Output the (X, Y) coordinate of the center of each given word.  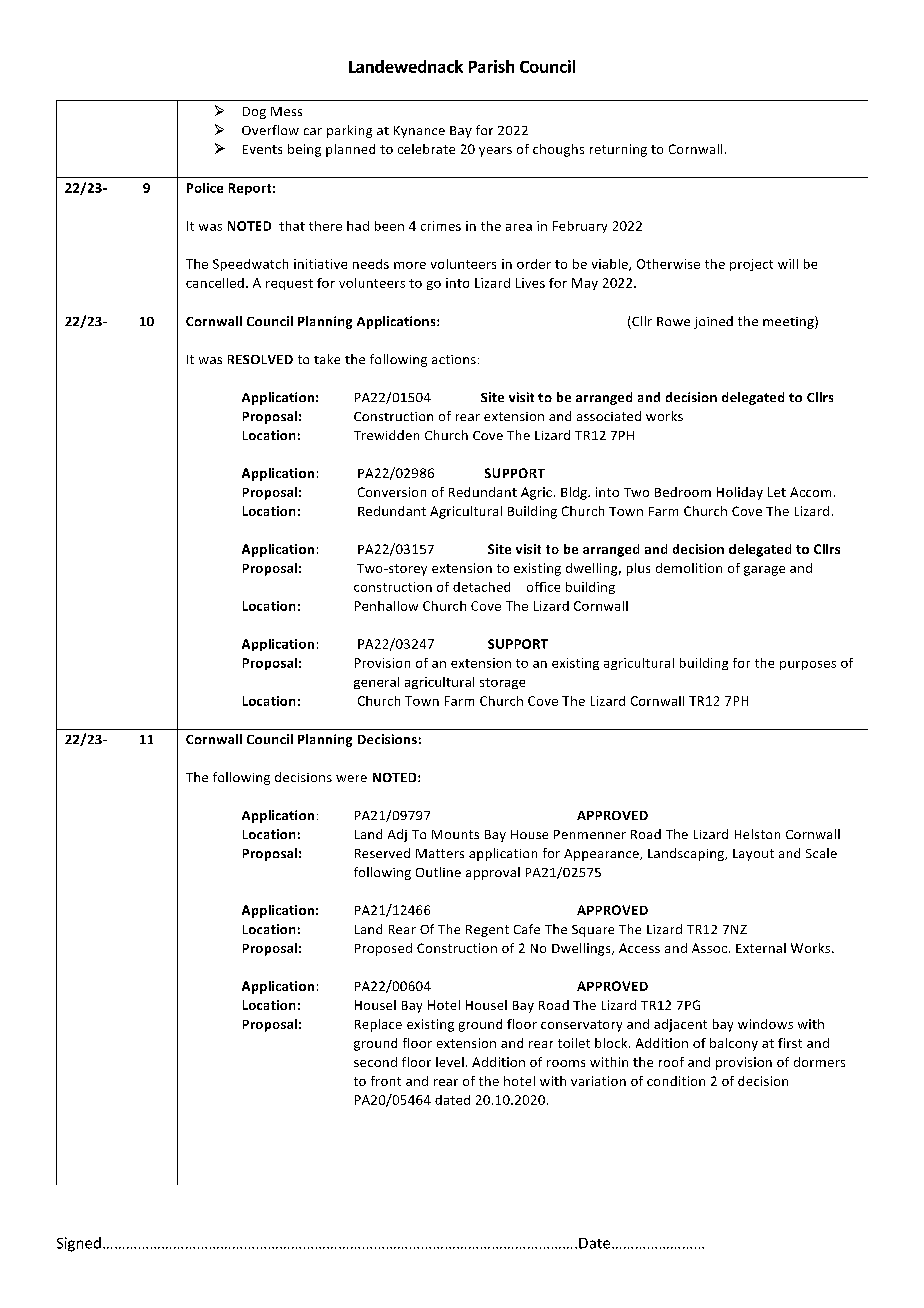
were (351, 778)
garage (764, 571)
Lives (530, 283)
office (543, 587)
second (375, 1062)
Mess (286, 111)
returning (618, 150)
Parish (491, 66)
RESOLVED (260, 359)
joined (713, 322)
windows (765, 1024)
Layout (753, 855)
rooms (566, 1063)
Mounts (455, 834)
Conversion (392, 492)
